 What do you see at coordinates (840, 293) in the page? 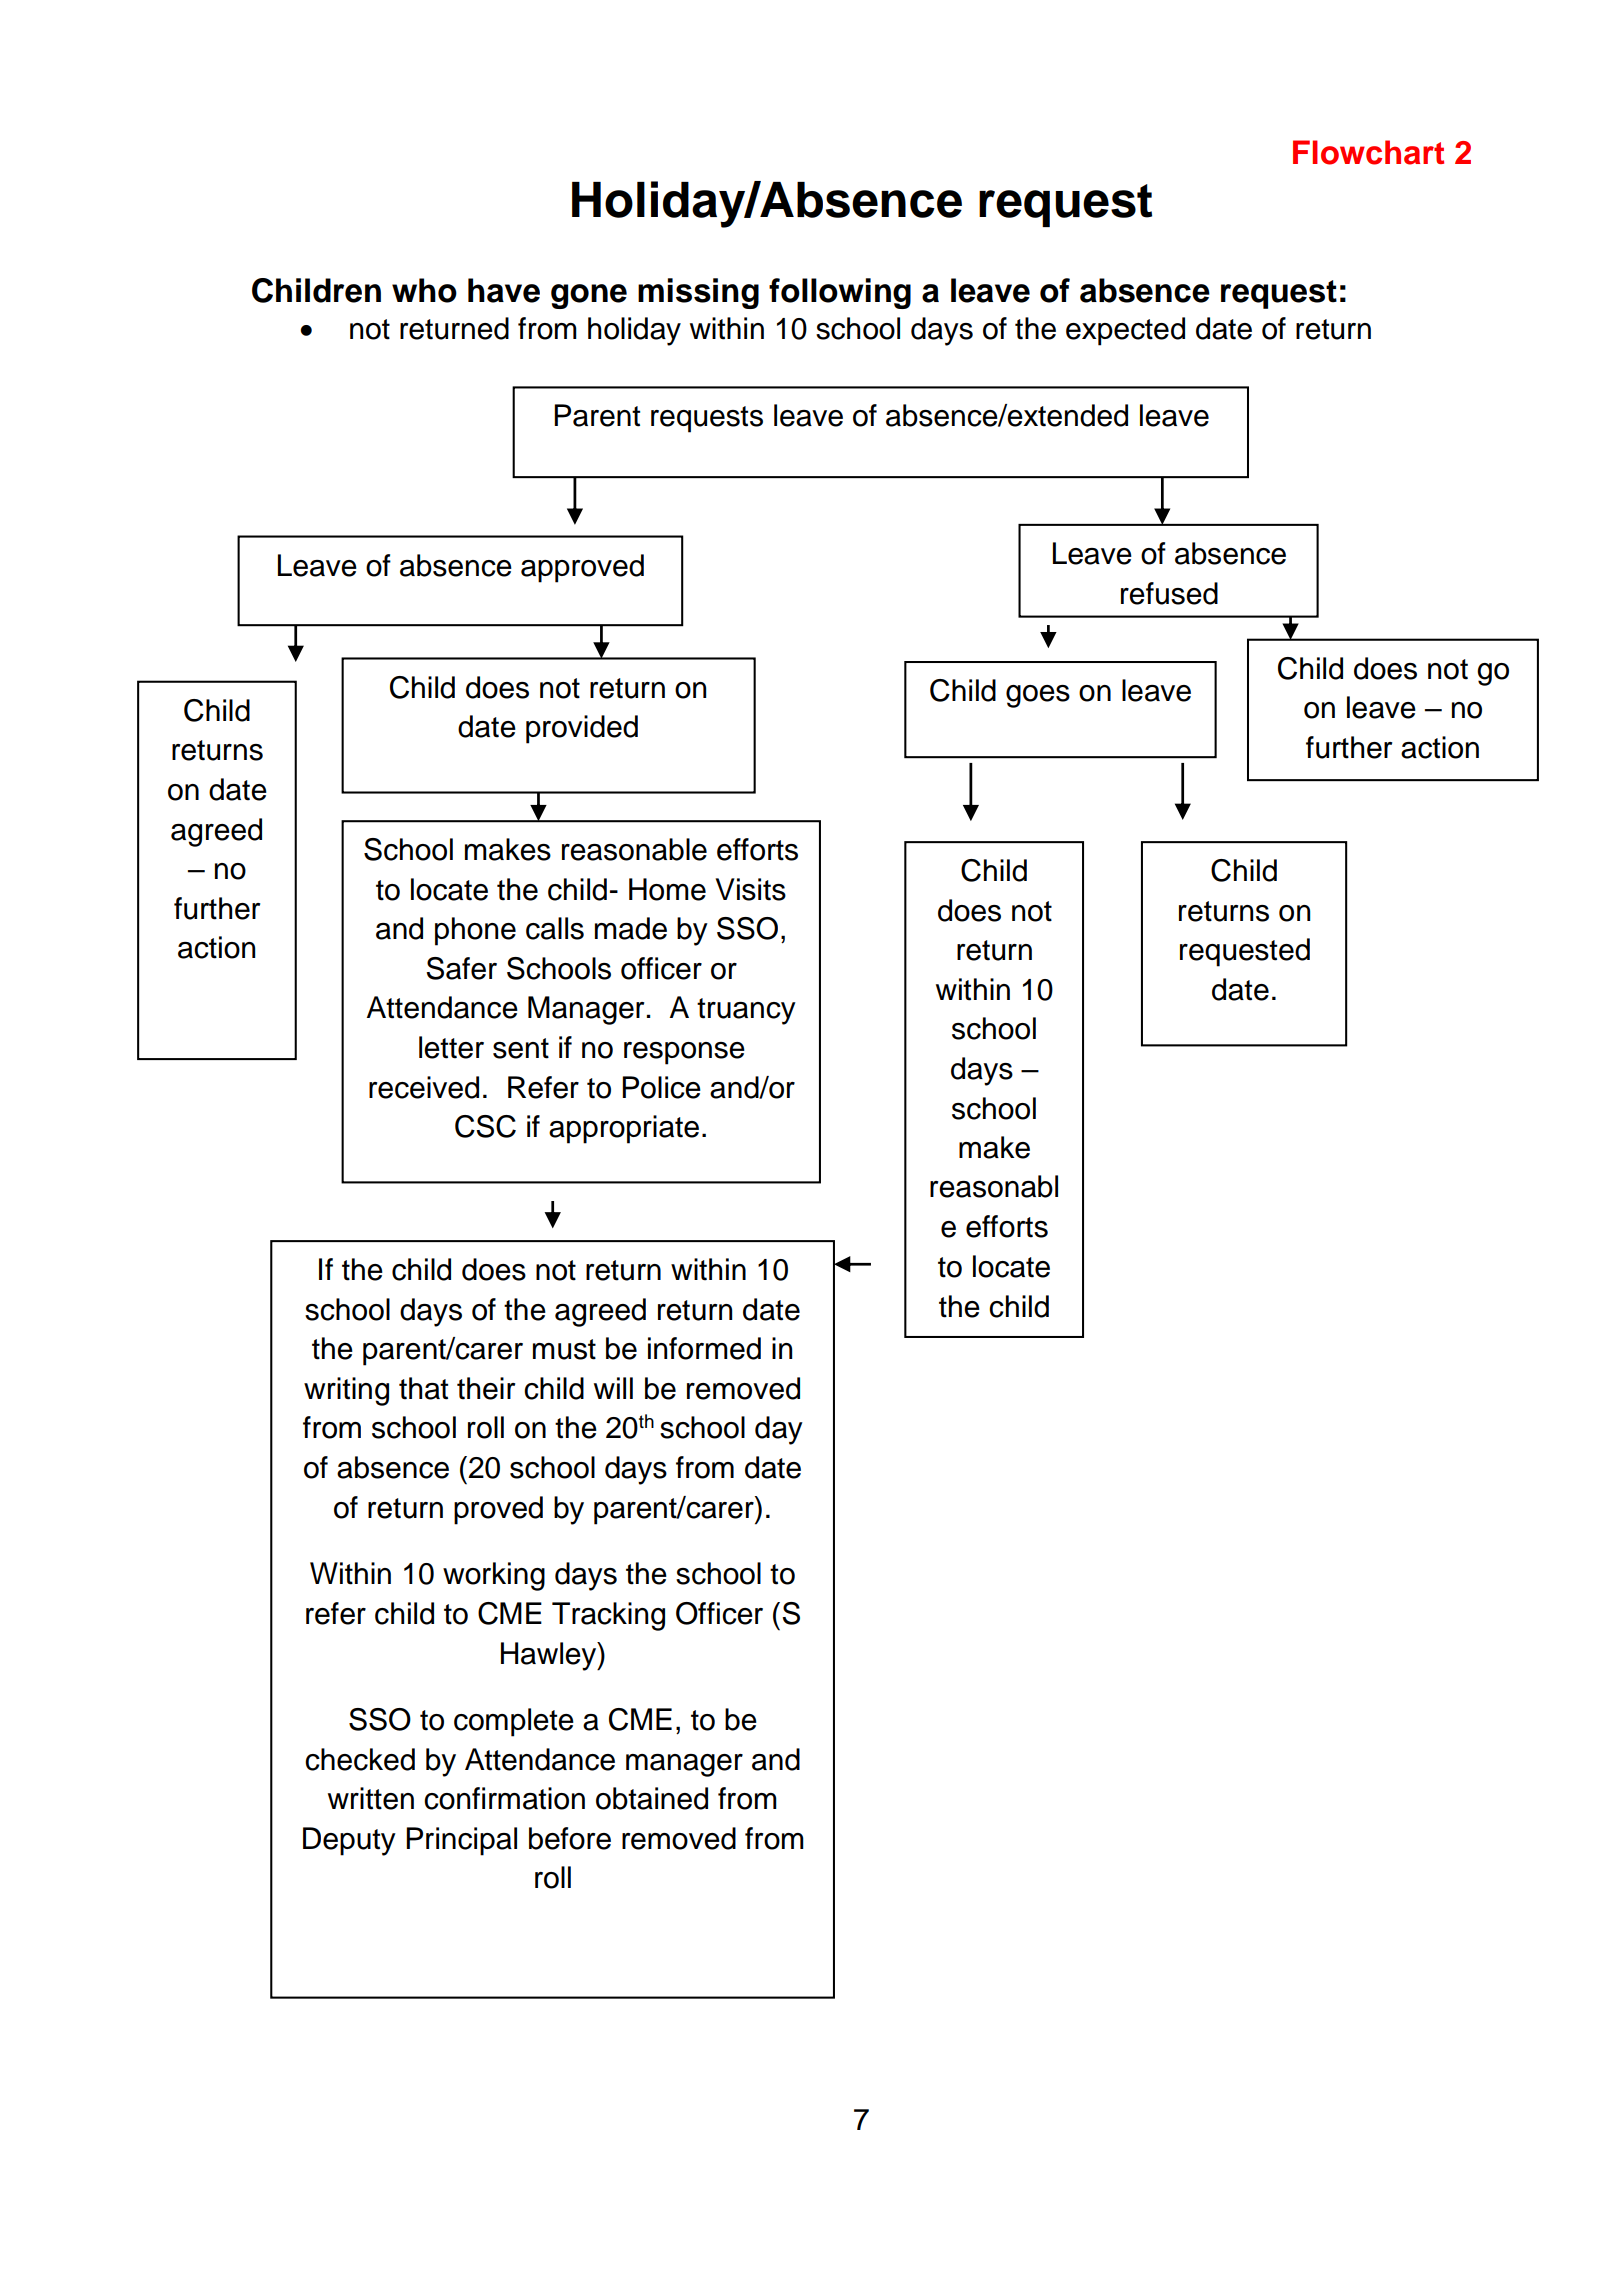
I see `following` at bounding box center [840, 293].
